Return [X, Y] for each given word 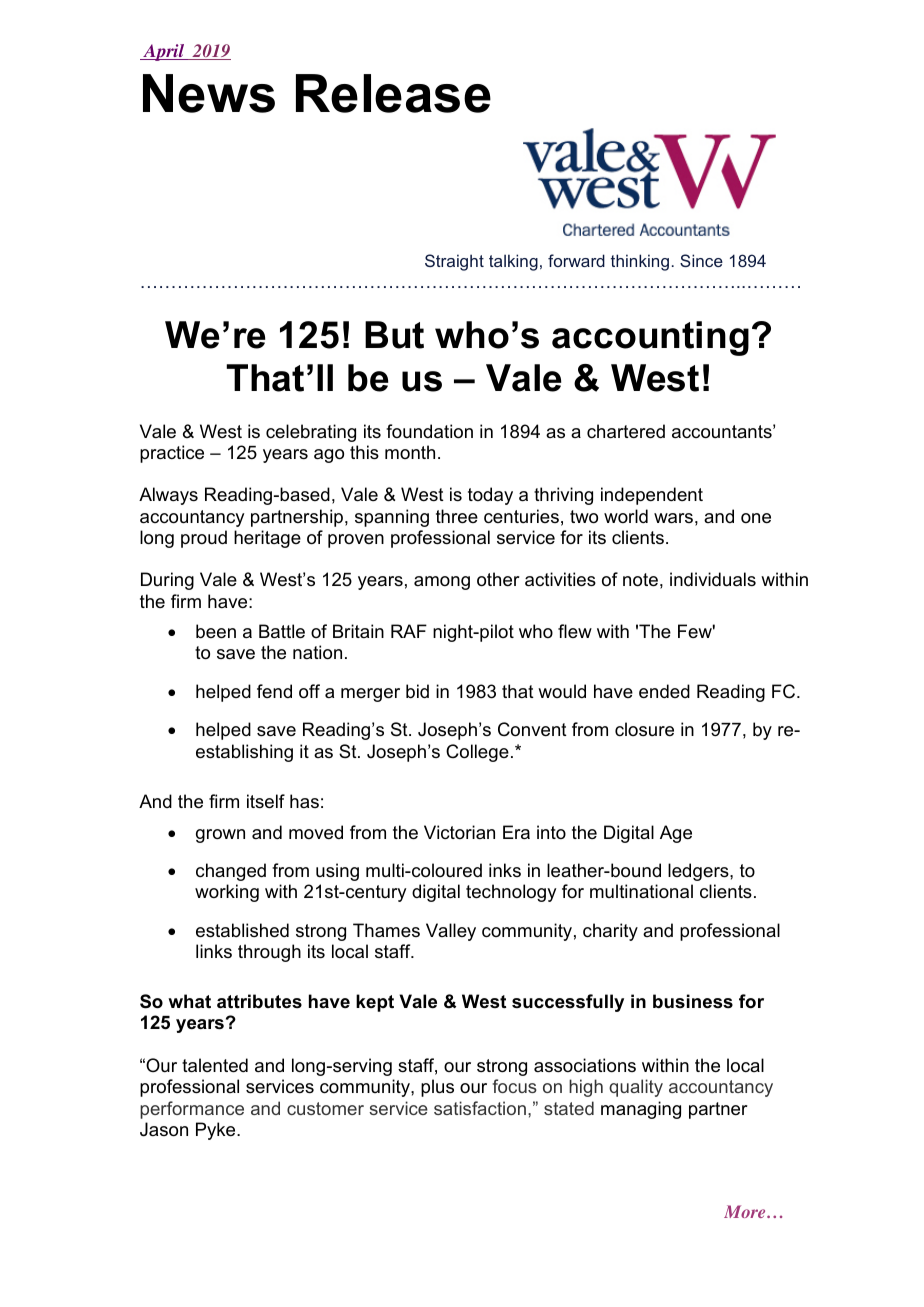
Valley [451, 932]
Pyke [217, 1131]
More [746, 1211]
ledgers [699, 872]
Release [393, 93]
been [216, 631]
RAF [409, 631]
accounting [650, 338]
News [209, 93]
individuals [713, 579]
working [227, 893]
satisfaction [480, 1108]
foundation [429, 431]
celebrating [311, 433]
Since [701, 260]
